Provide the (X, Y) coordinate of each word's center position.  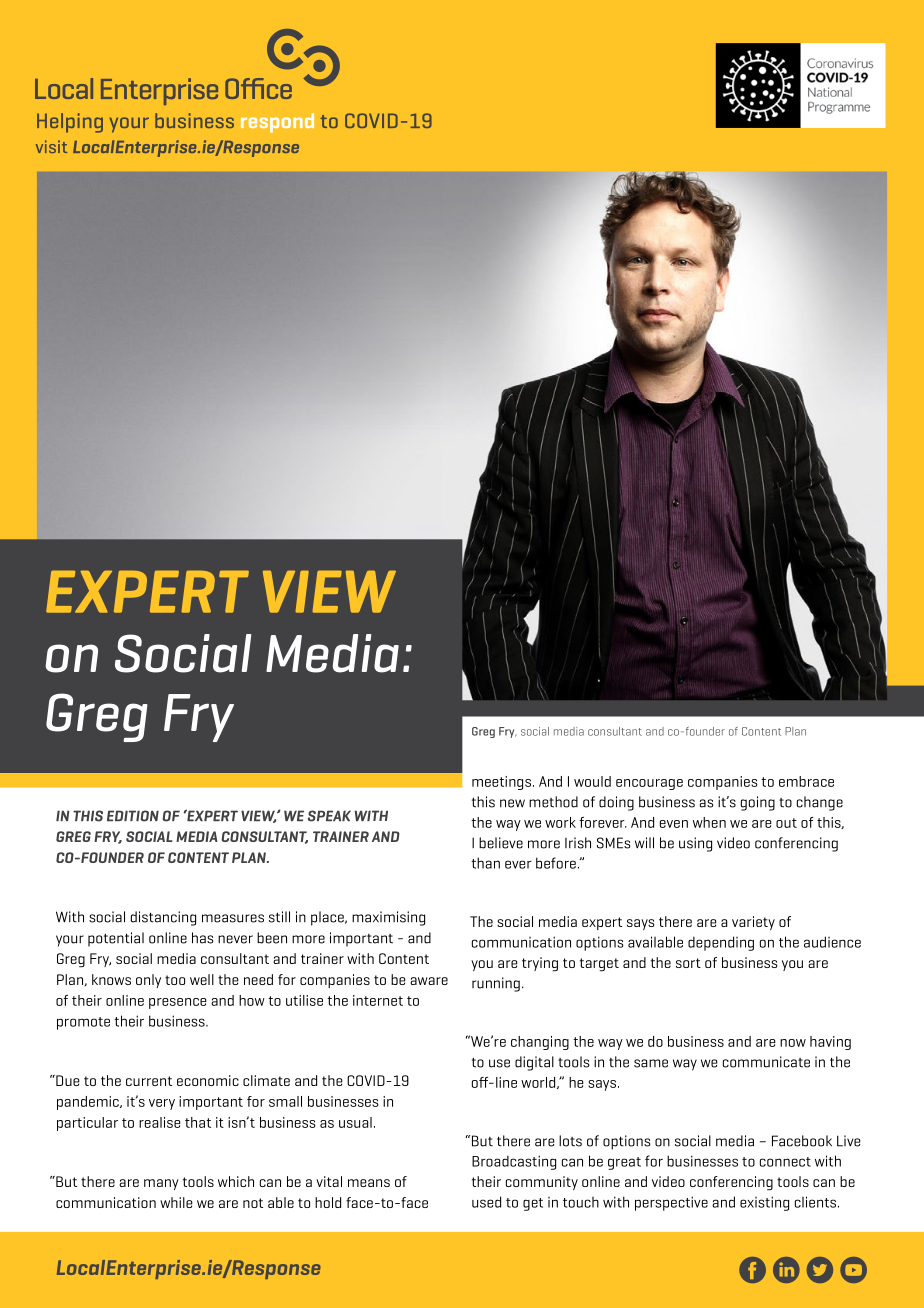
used (486, 1202)
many (161, 1184)
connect (785, 1162)
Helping (70, 123)
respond (277, 123)
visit (51, 146)
